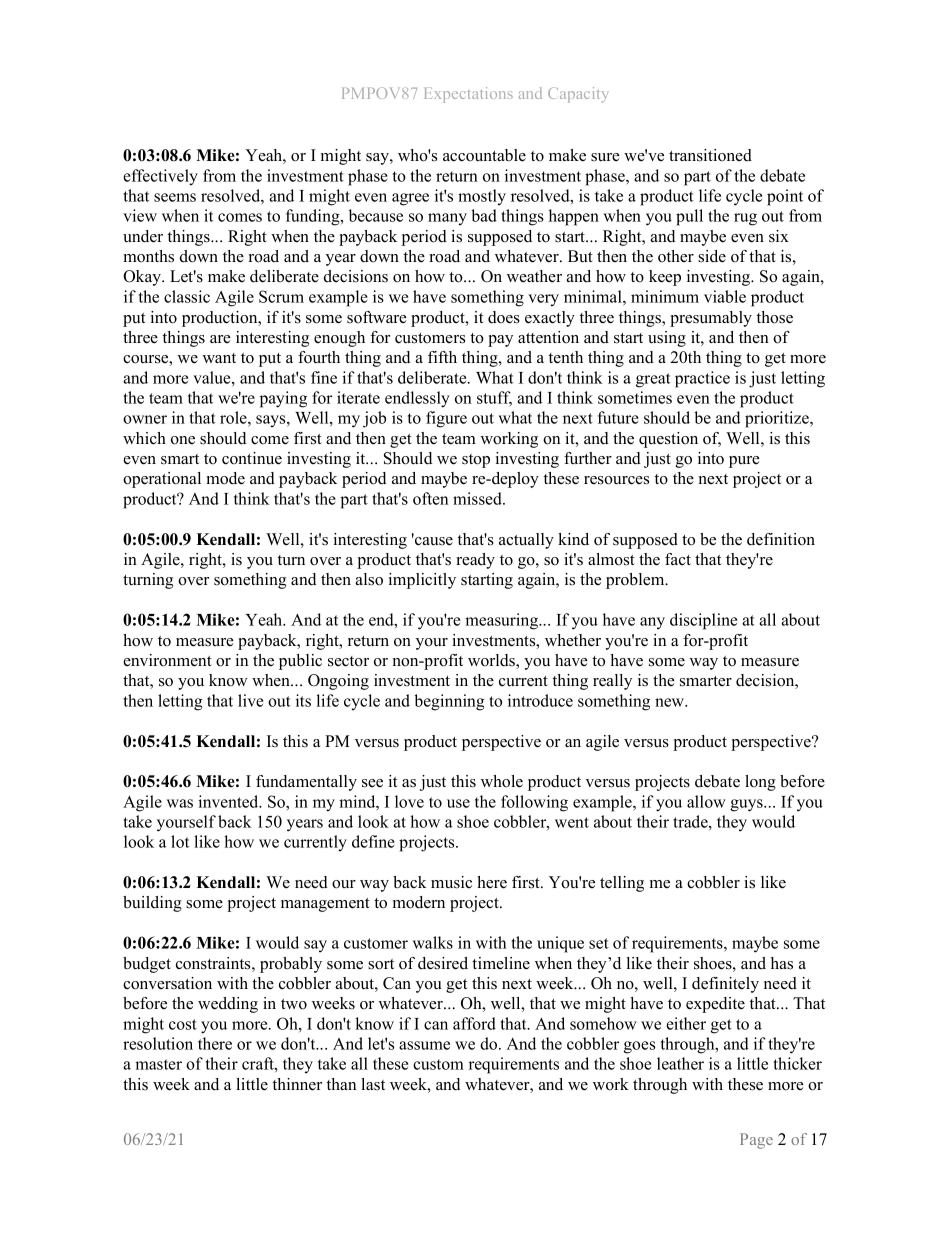 This screenshot has height=1233, width=952. Describe the element at coordinates (747, 805) in the screenshot. I see `guys` at that location.
